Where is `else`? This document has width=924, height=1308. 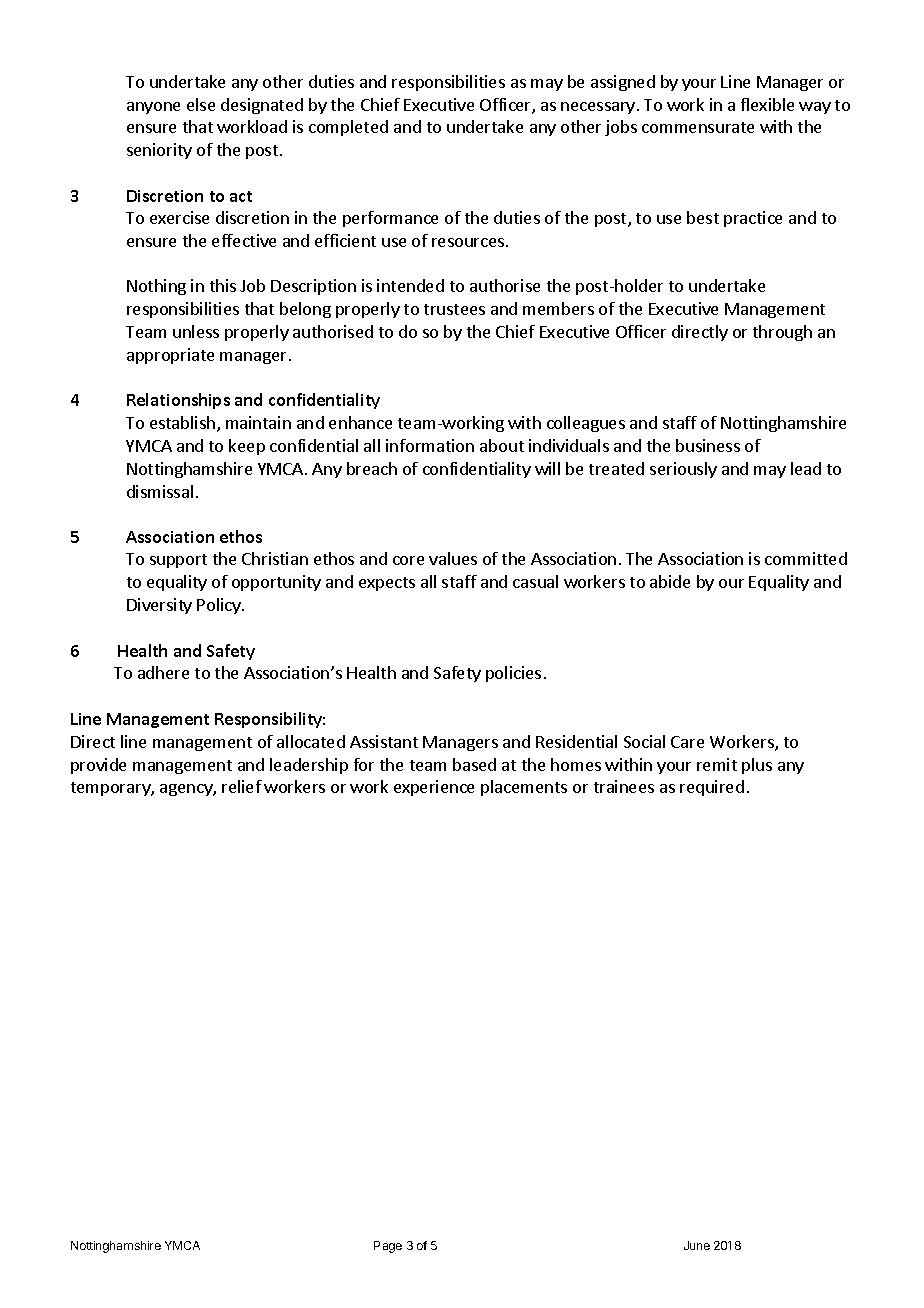 else is located at coordinates (201, 104).
